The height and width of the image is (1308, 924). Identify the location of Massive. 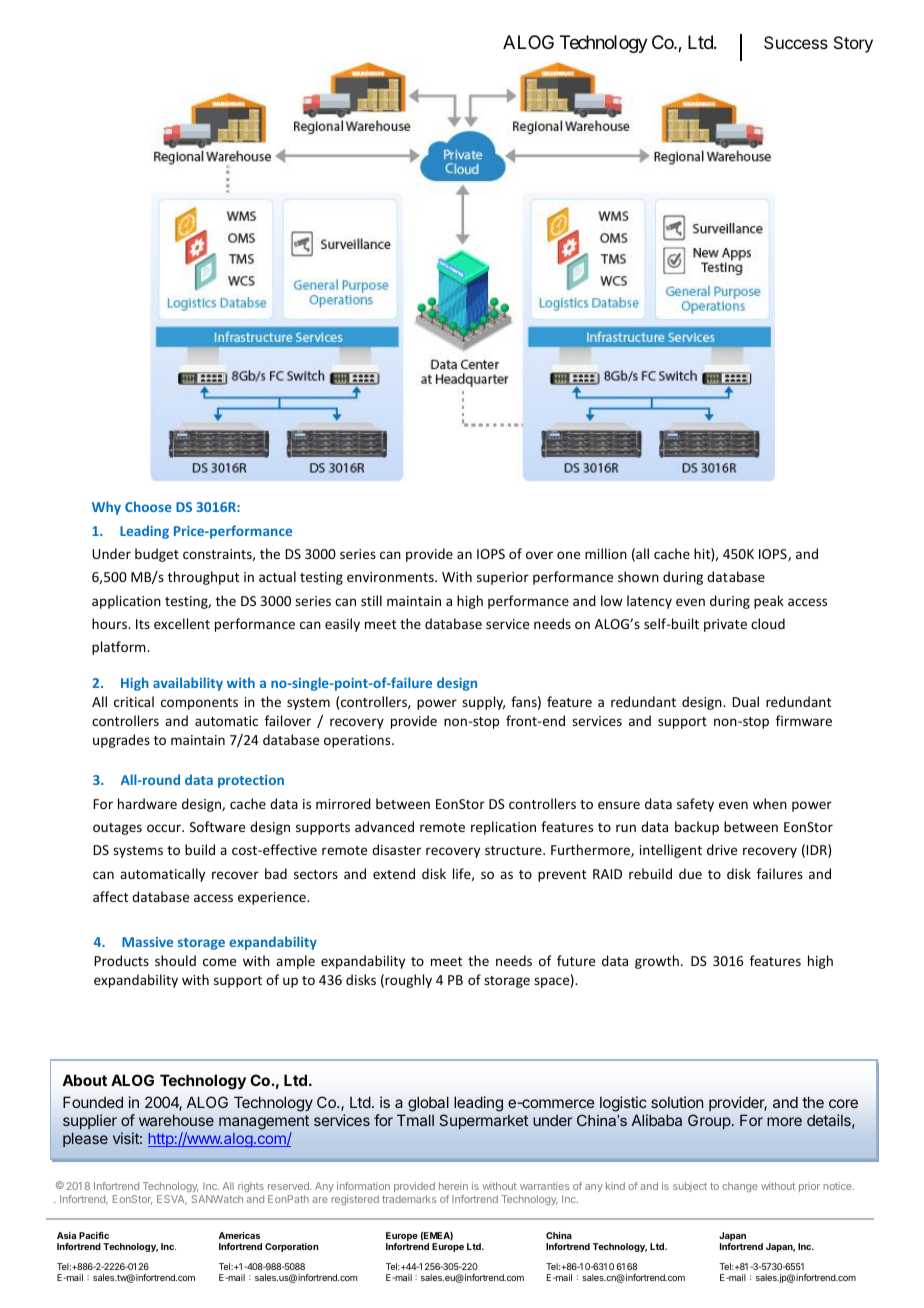
(147, 942).
